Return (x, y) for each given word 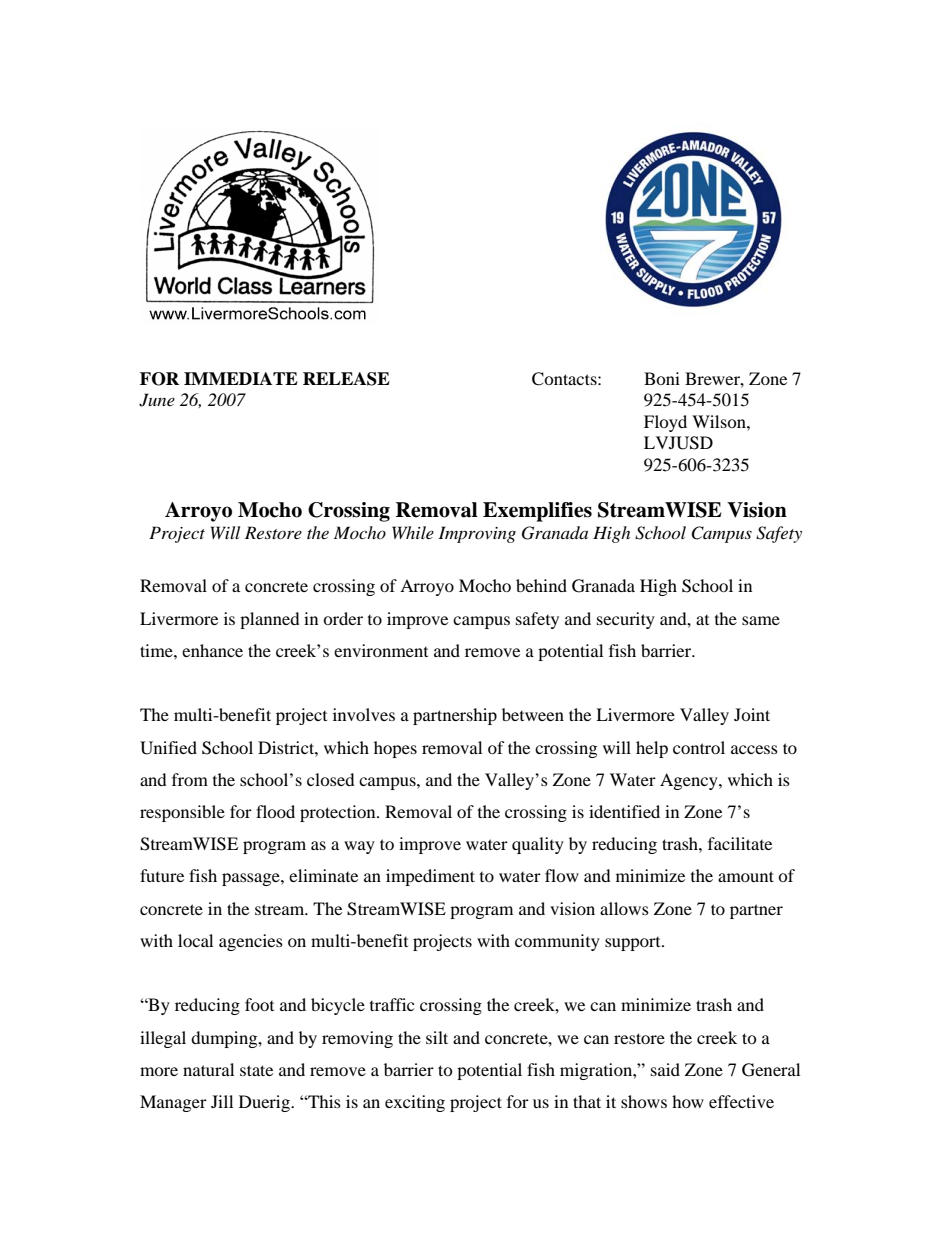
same (761, 620)
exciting (415, 1103)
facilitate (740, 843)
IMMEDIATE (241, 378)
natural (208, 1069)
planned (270, 620)
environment (381, 650)
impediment (430, 877)
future (162, 875)
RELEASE (346, 379)
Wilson (720, 421)
